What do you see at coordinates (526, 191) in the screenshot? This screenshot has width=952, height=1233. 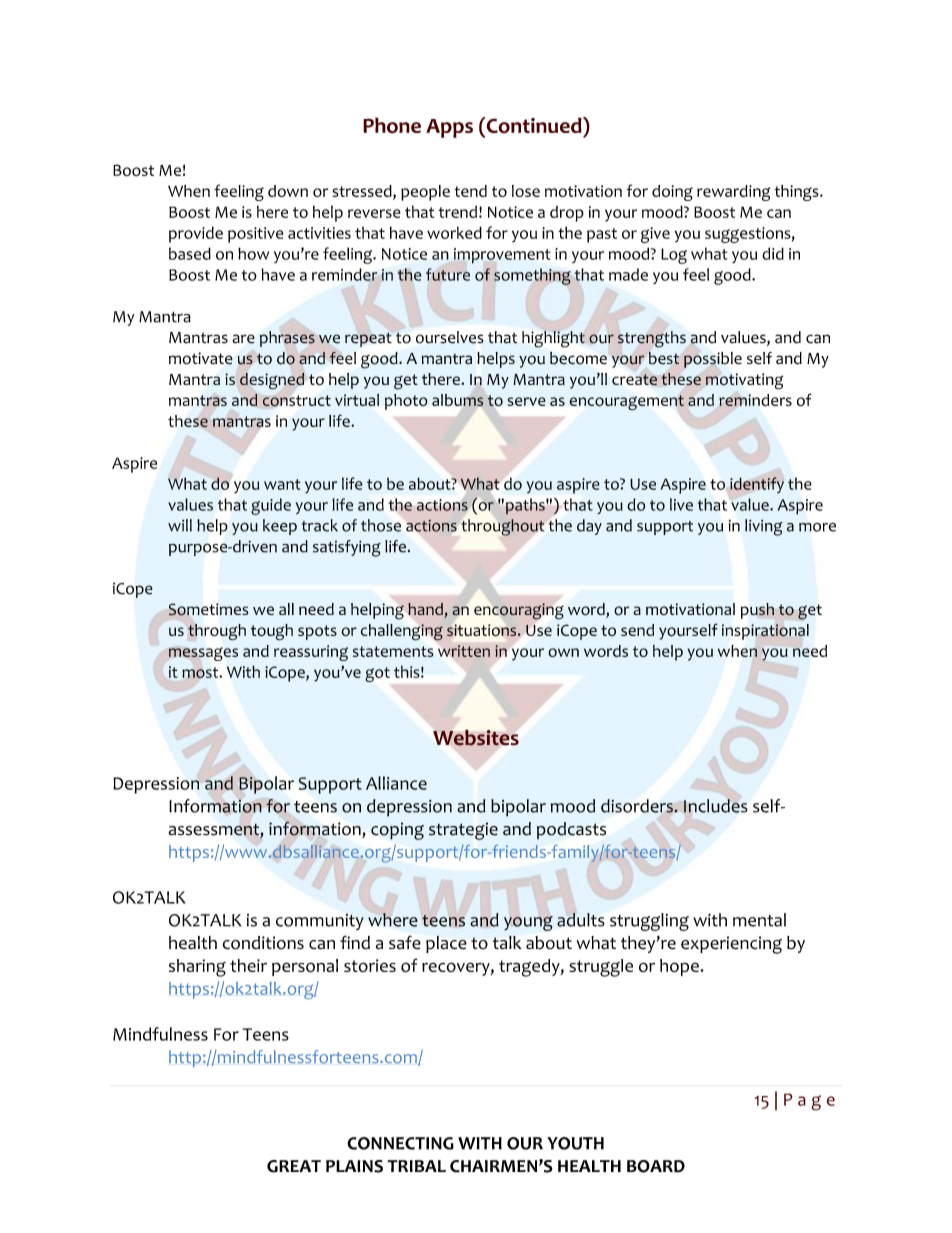 I see `lose` at bounding box center [526, 191].
